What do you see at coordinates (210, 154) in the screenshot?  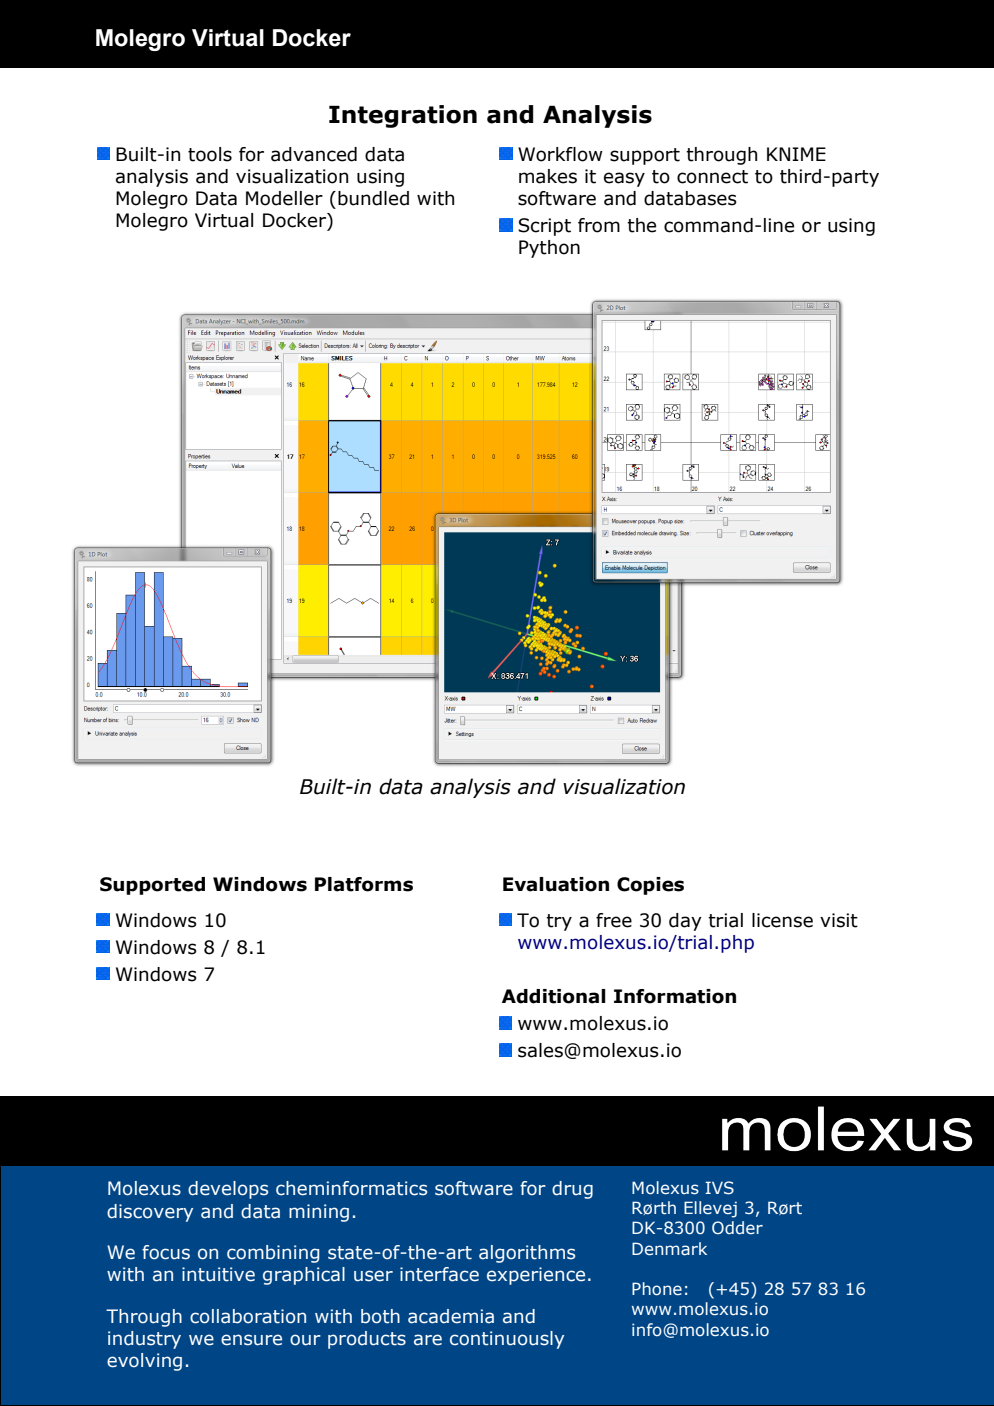 I see `tools` at bounding box center [210, 154].
